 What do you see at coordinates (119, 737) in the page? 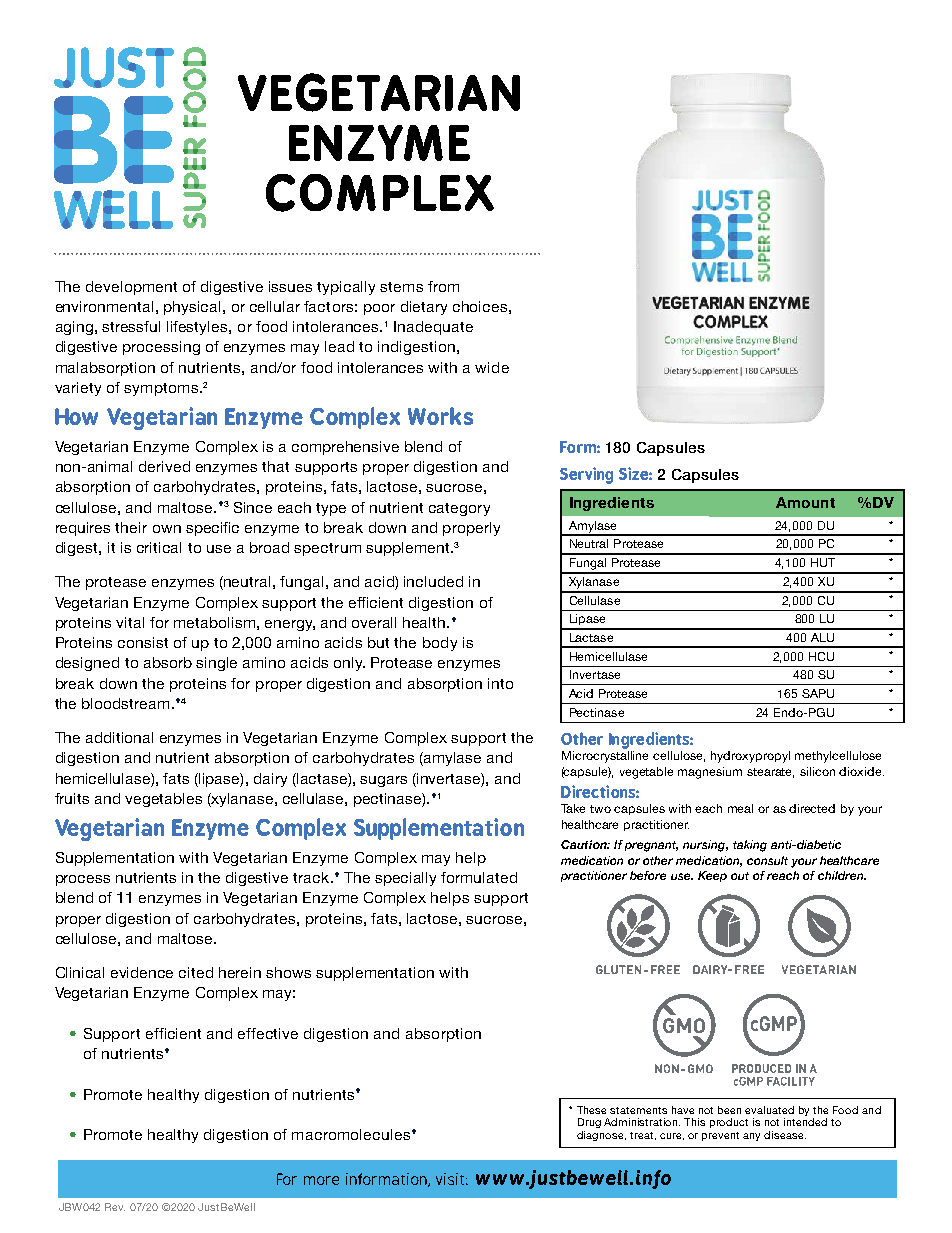
I see `additional` at bounding box center [119, 737].
